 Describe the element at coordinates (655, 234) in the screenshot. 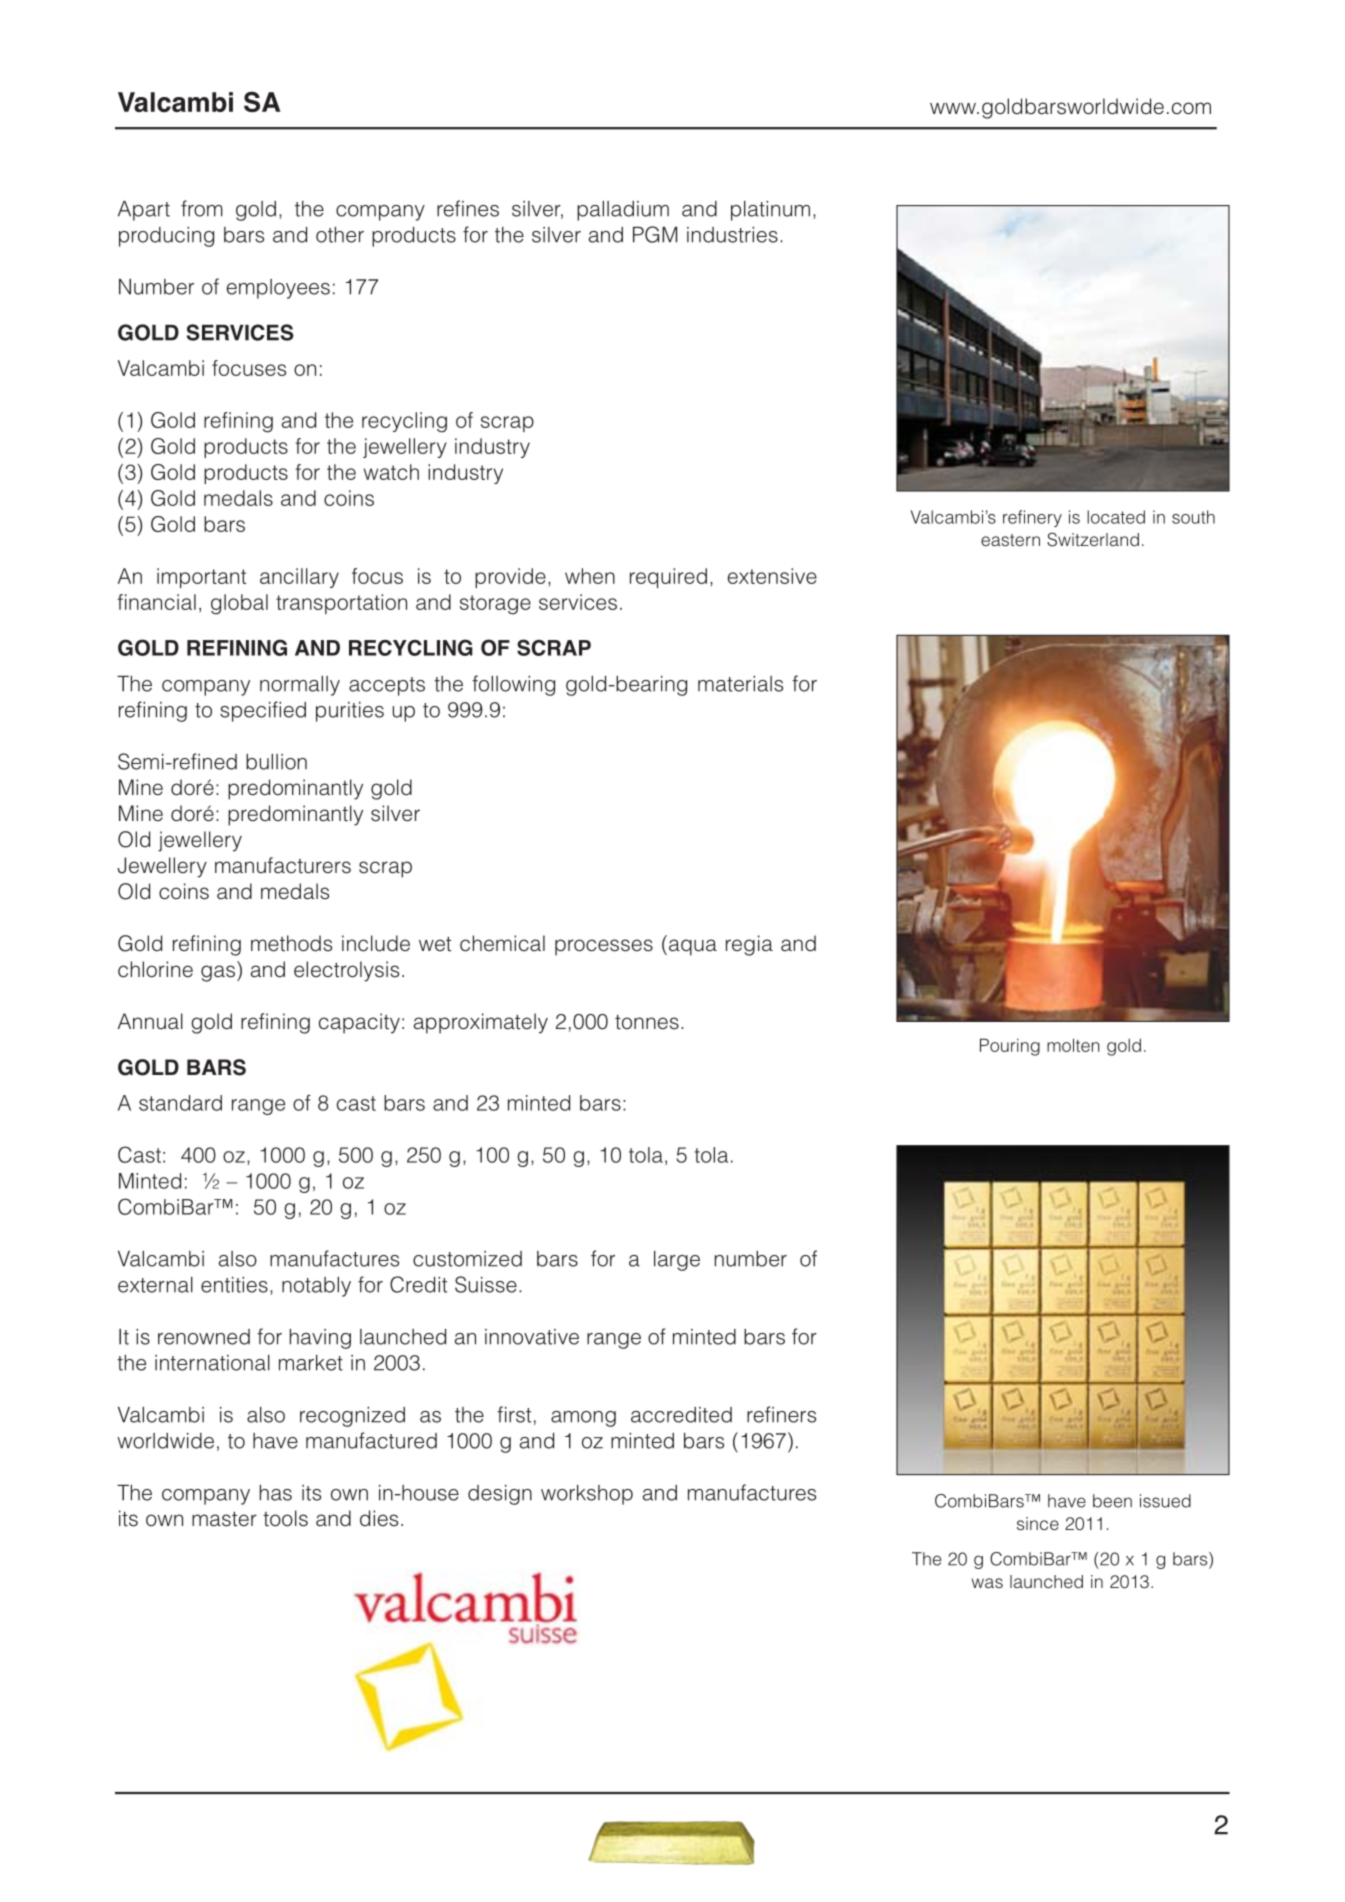

I see `PGM` at that location.
